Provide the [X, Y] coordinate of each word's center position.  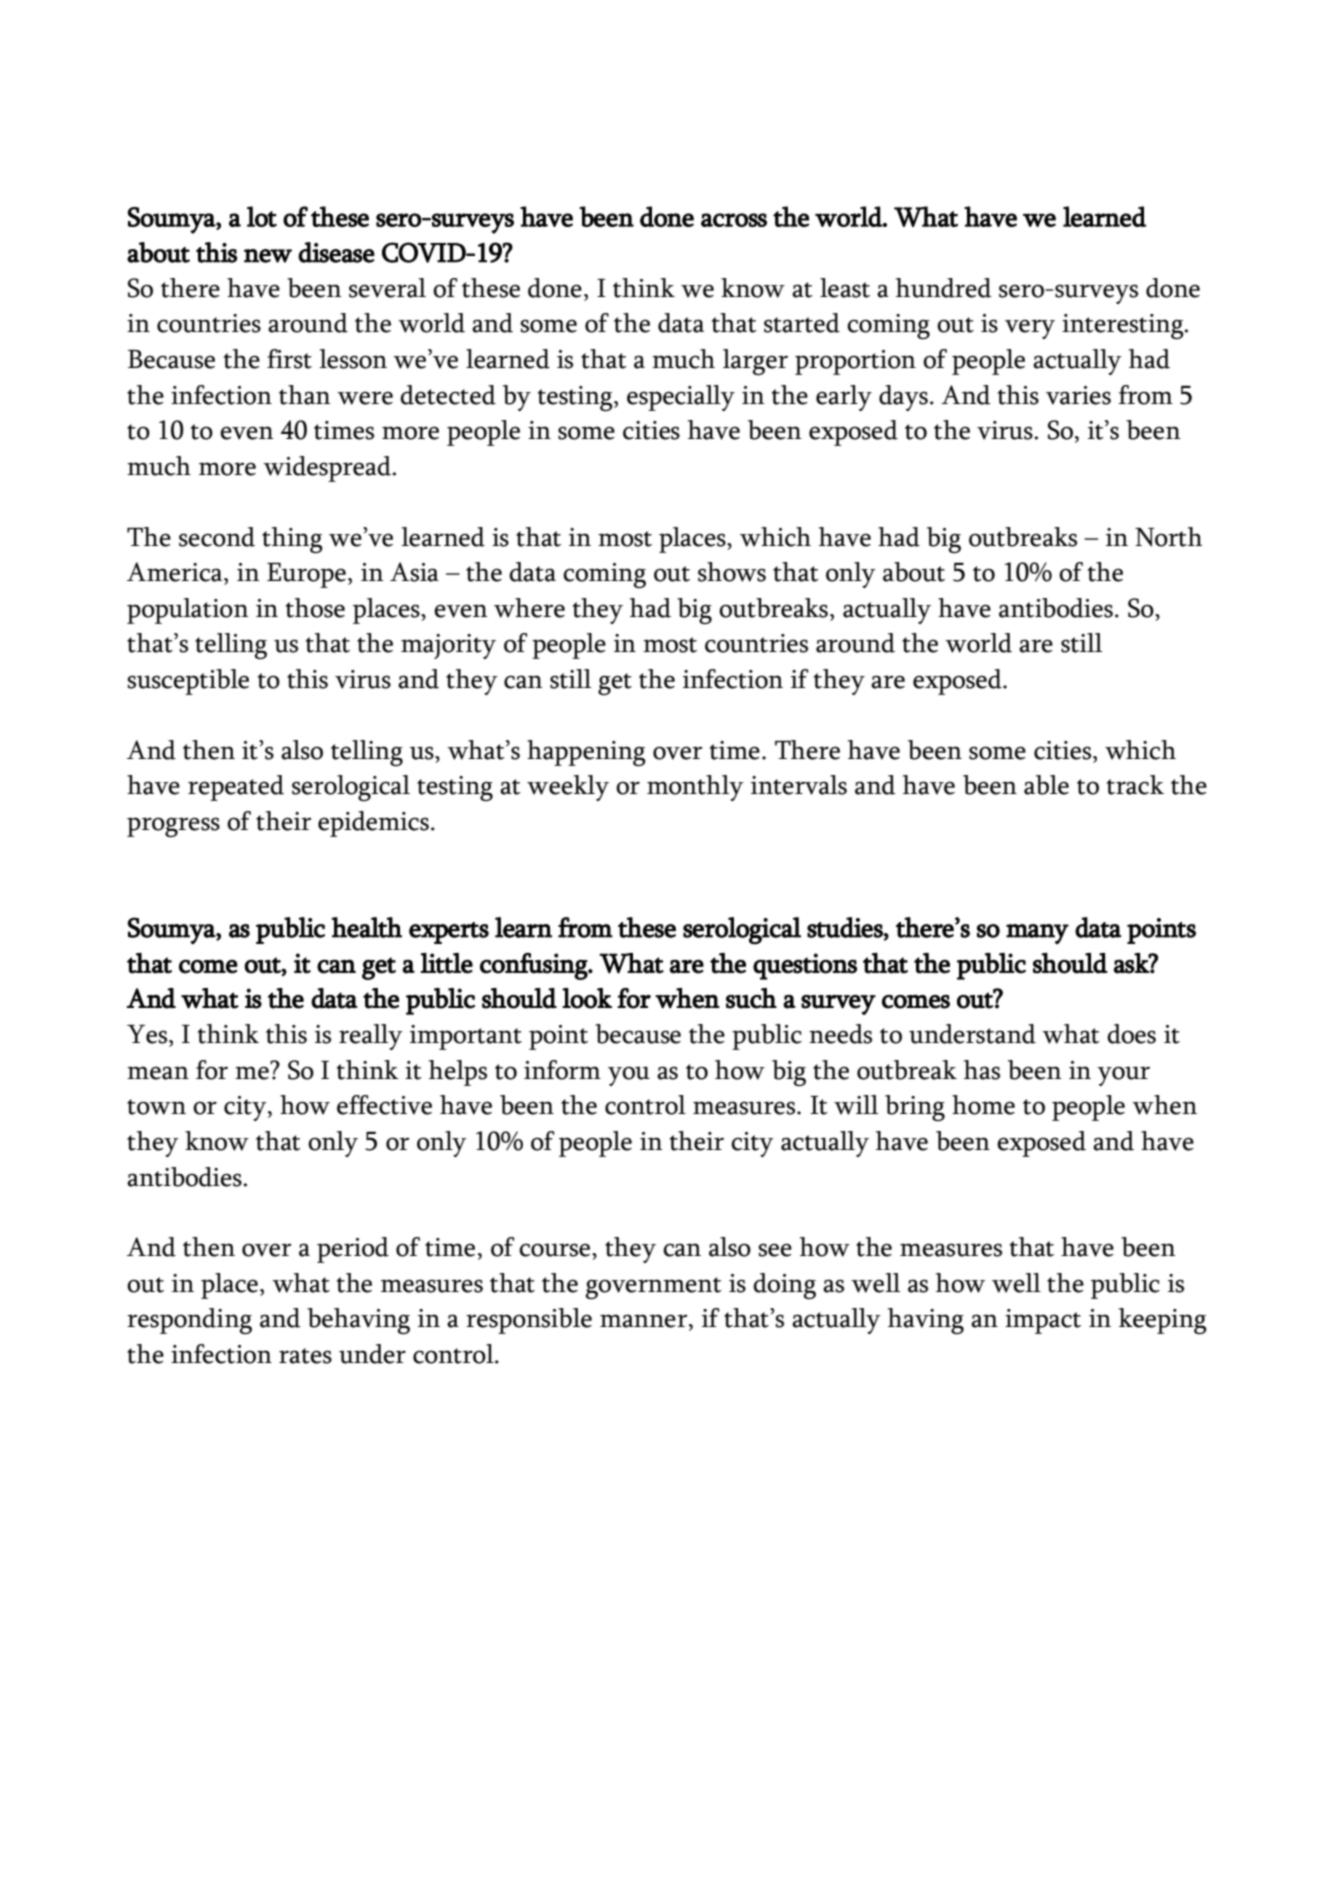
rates [305, 1356]
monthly [695, 788]
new [268, 256]
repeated [236, 788]
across [734, 220]
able [1046, 785]
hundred [944, 288]
